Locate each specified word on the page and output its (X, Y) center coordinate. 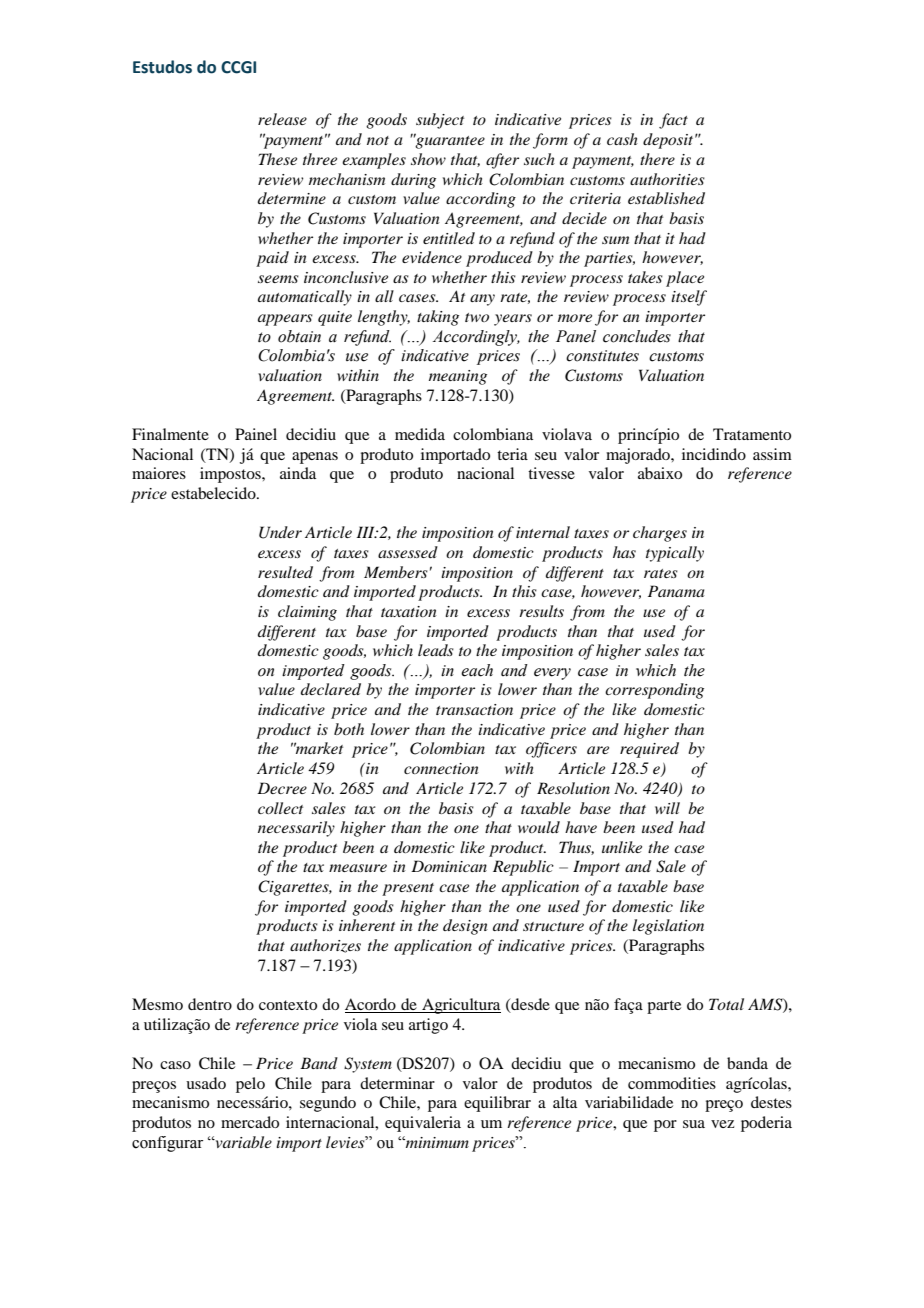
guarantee (449, 141)
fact (673, 121)
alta (565, 1102)
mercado (250, 1122)
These (278, 159)
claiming (307, 613)
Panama (676, 591)
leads (436, 650)
